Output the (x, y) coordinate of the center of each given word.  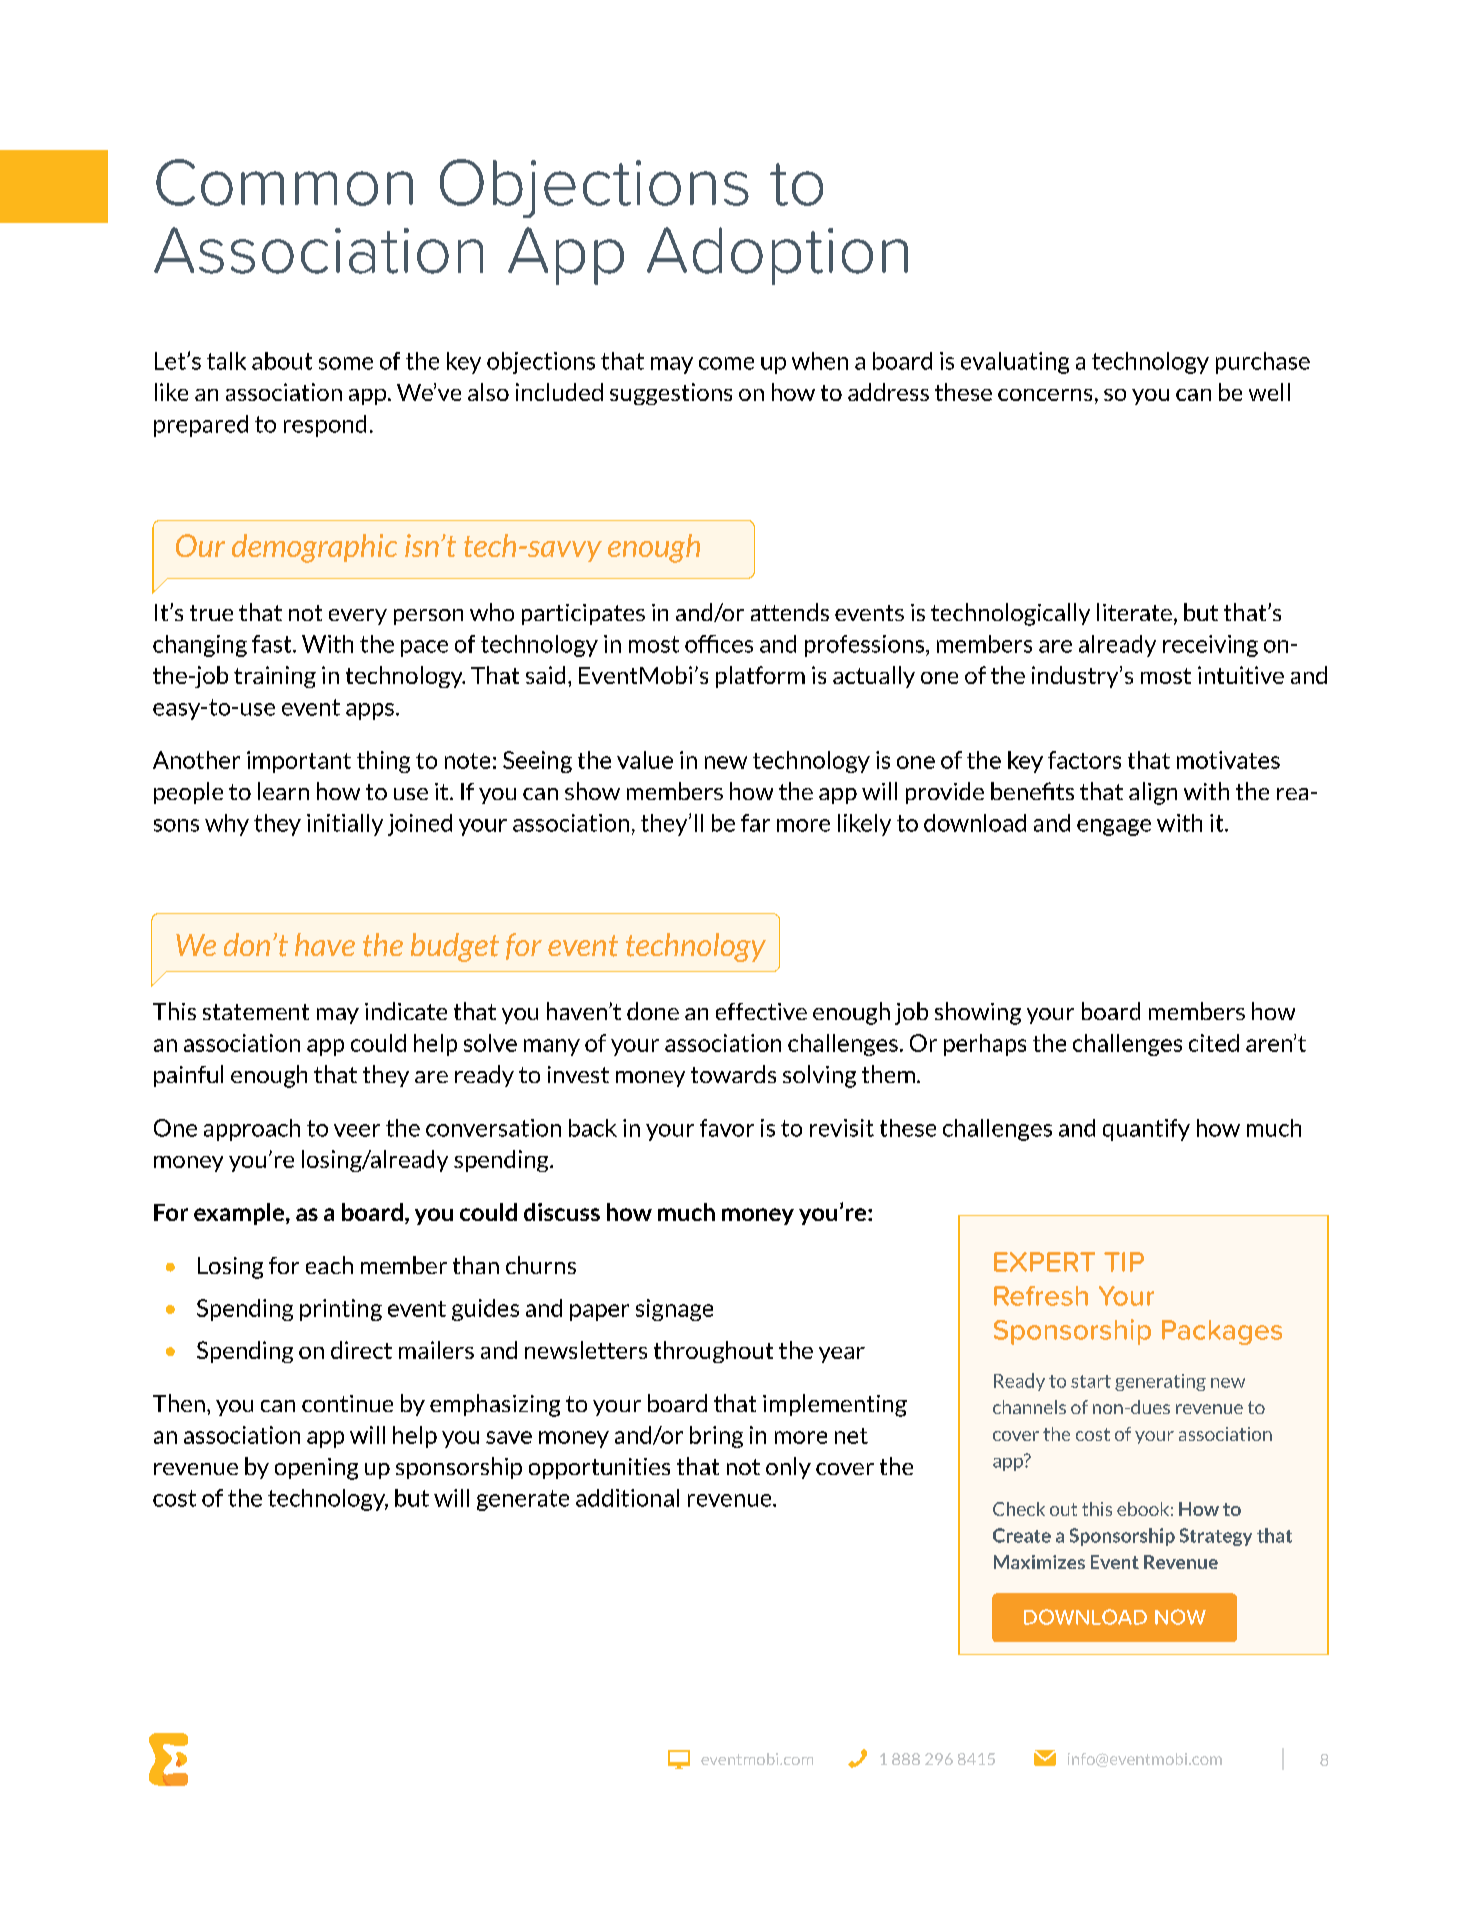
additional (627, 1498)
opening (316, 1469)
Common (284, 182)
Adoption (777, 256)
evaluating (1015, 363)
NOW (1180, 1617)
